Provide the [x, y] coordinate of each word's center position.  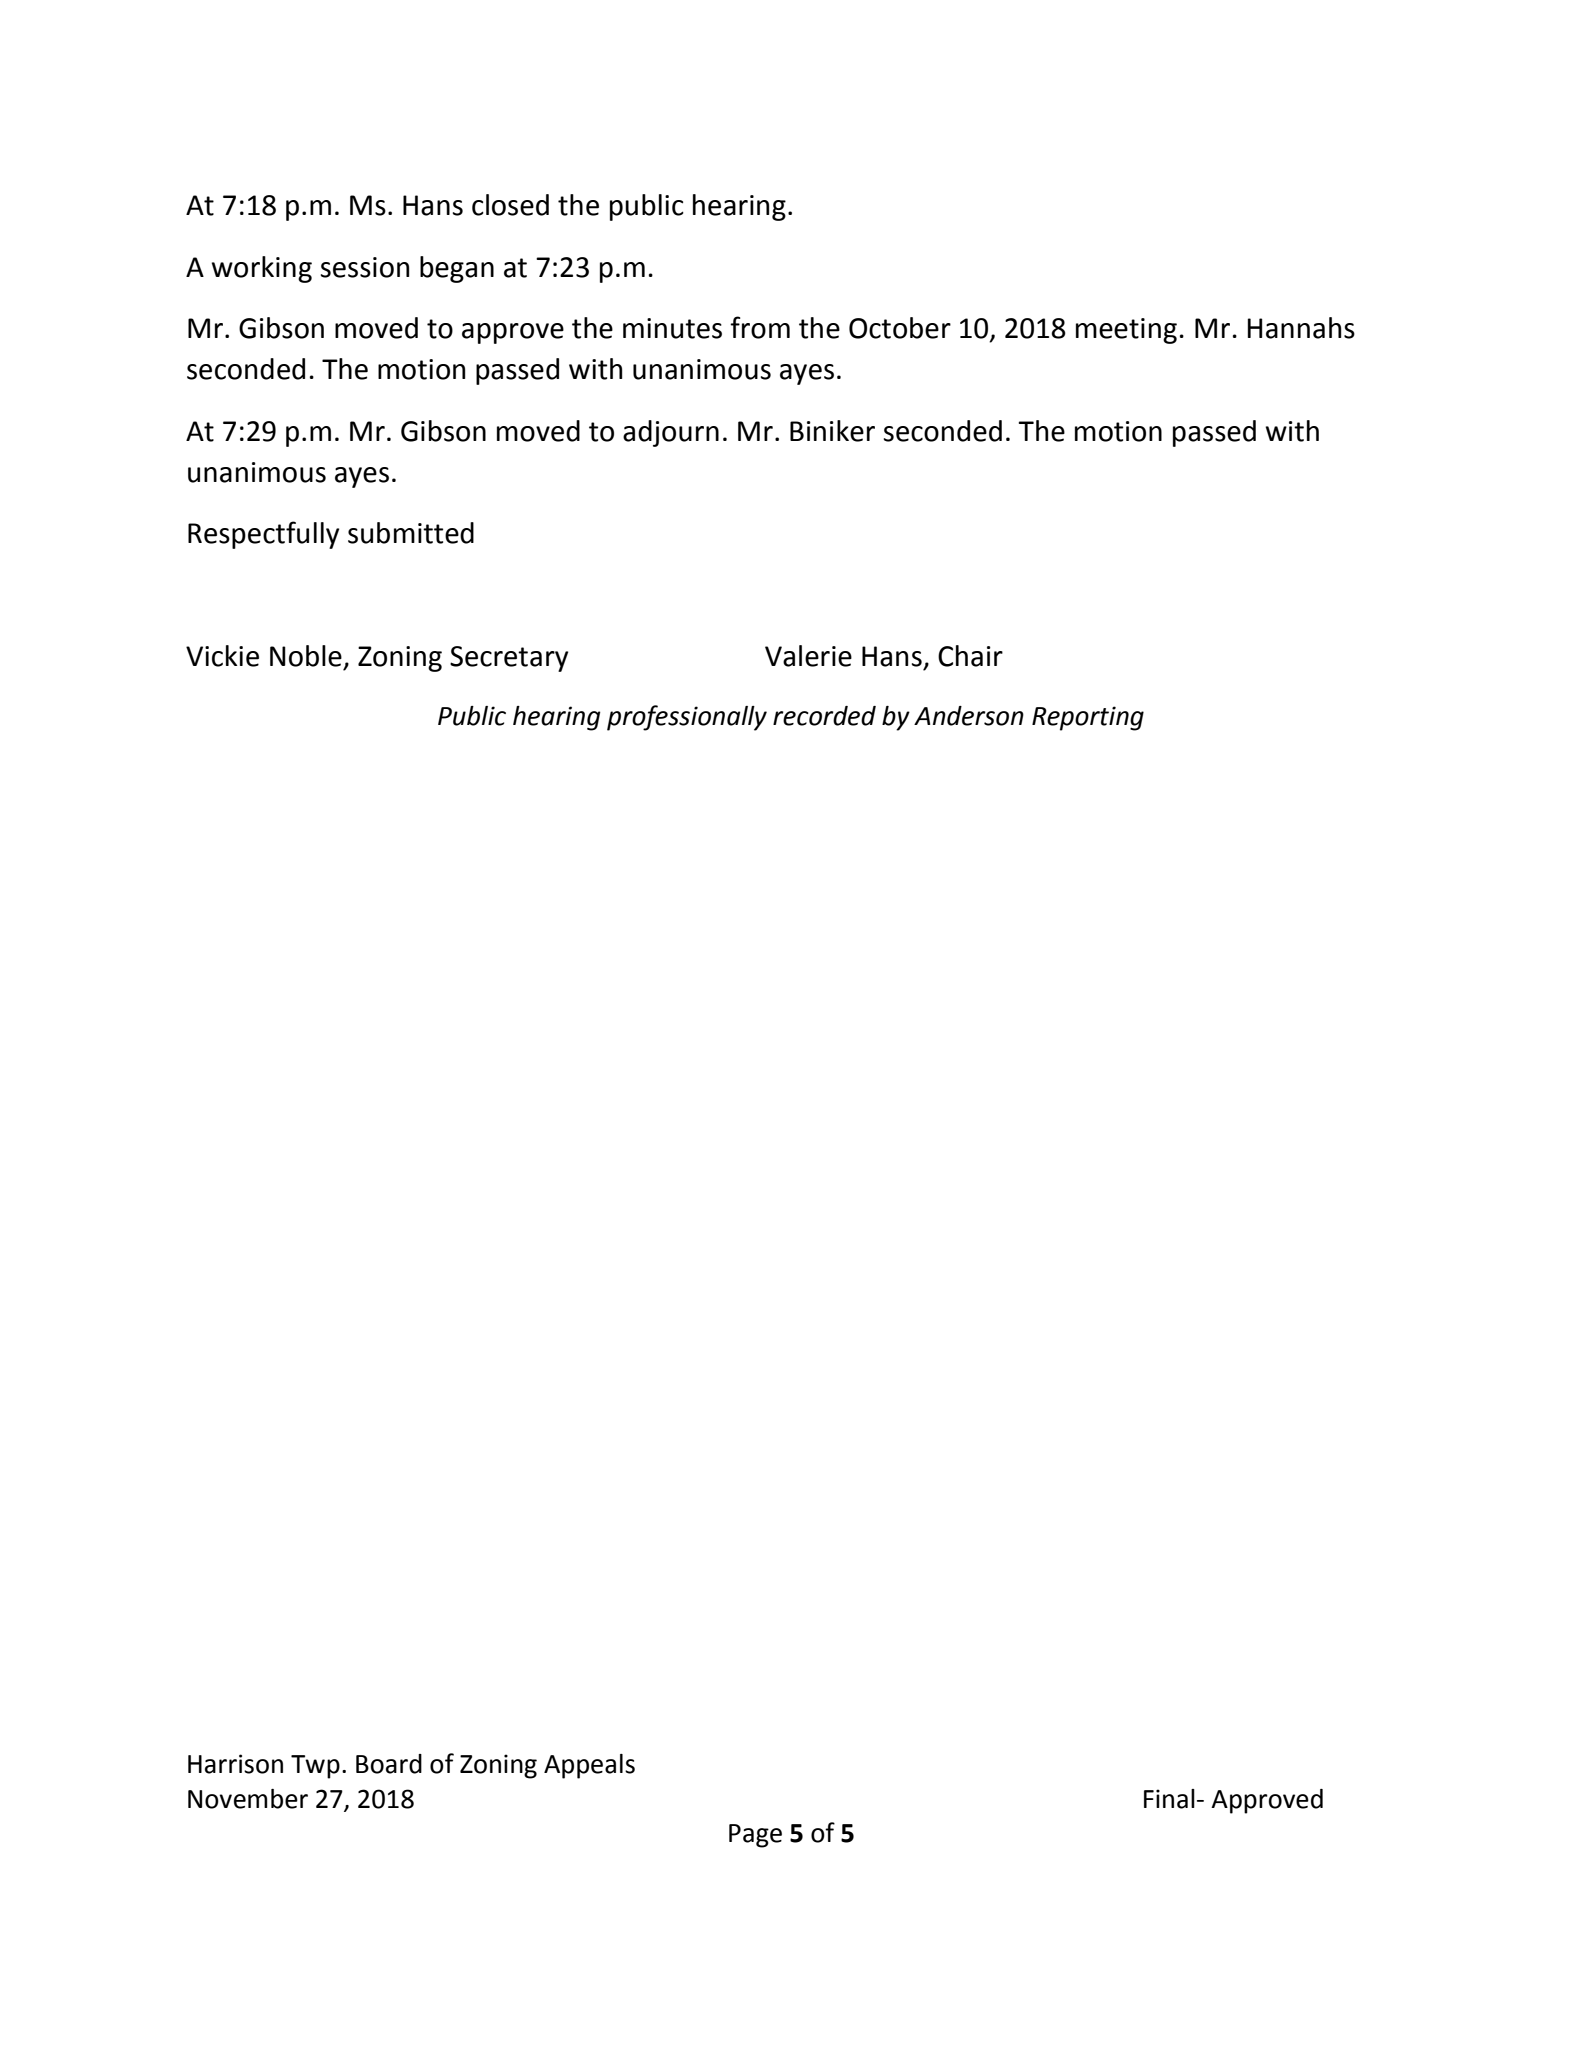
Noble [306, 656]
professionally [687, 718]
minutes [672, 328]
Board [389, 1764]
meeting [1126, 331]
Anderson [969, 716]
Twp [315, 1767]
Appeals [589, 1766]
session [365, 267]
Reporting [1088, 718]
